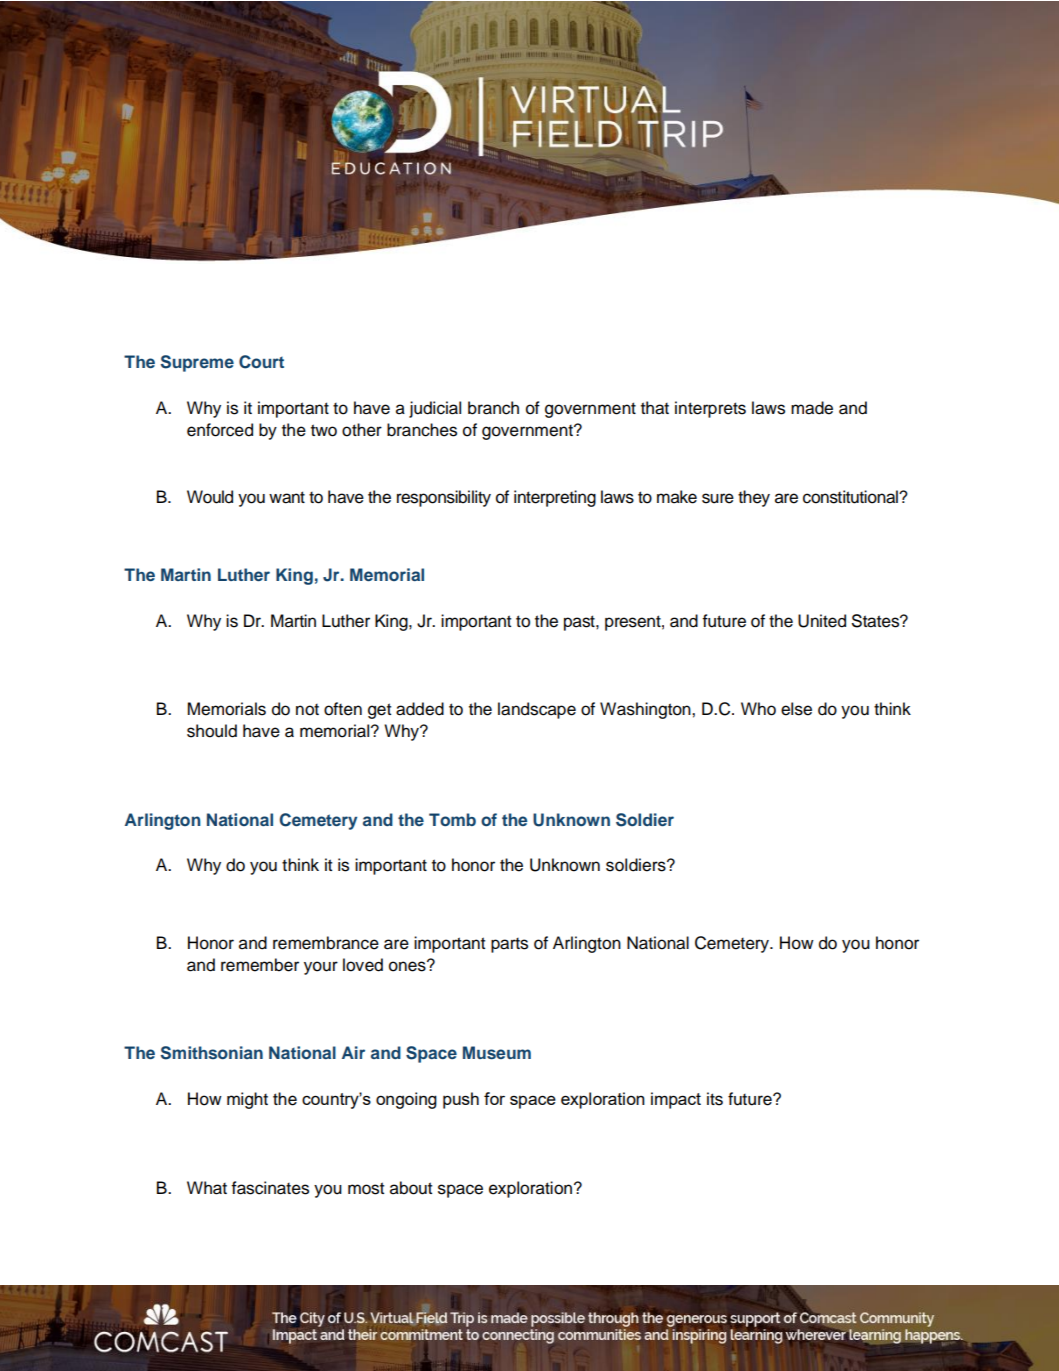 Image resolution: width=1059 pixels, height=1371 pixels. What do you see at coordinates (580, 623) in the screenshot?
I see `past` at bounding box center [580, 623].
